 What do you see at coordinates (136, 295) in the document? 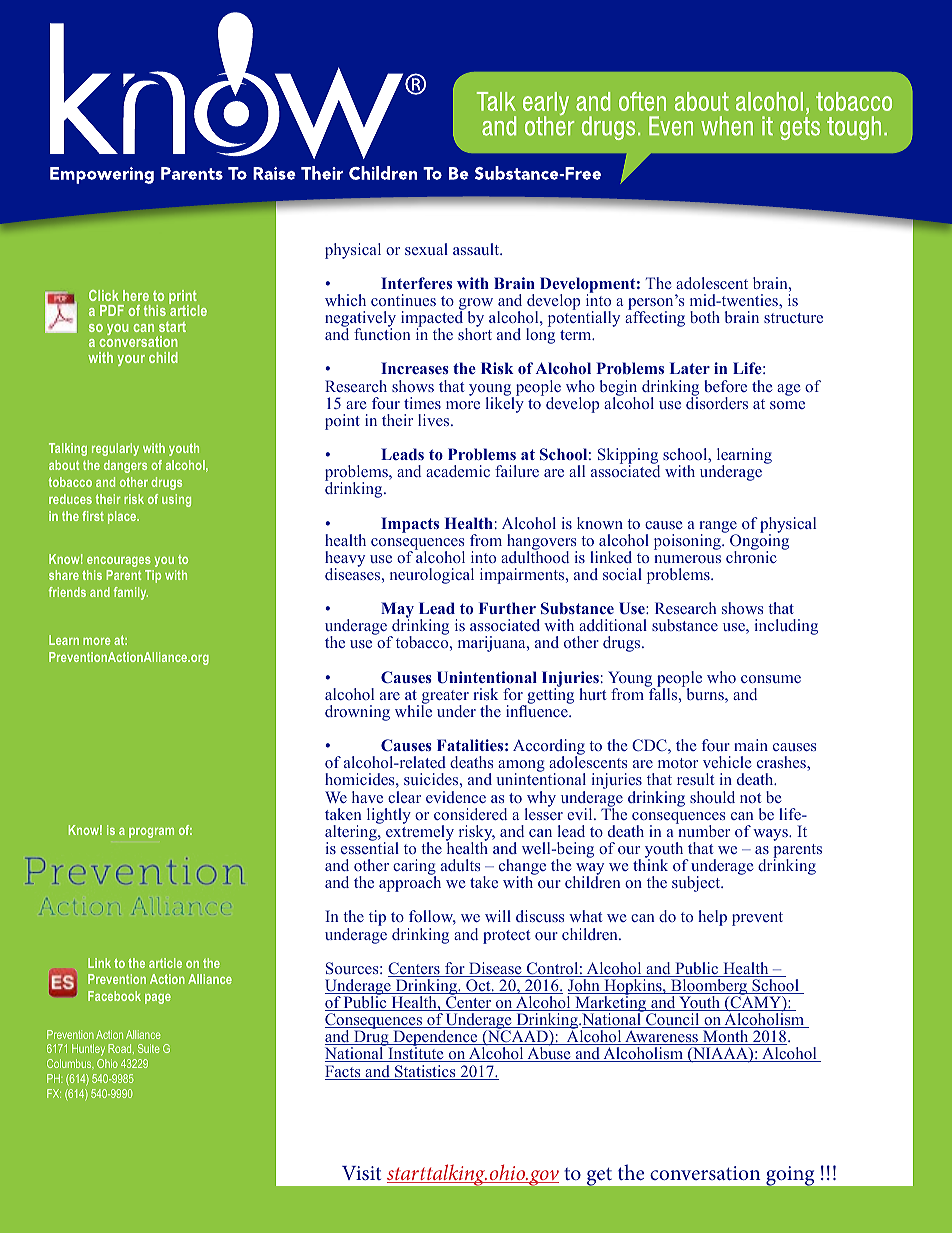
I see `here` at bounding box center [136, 295].
